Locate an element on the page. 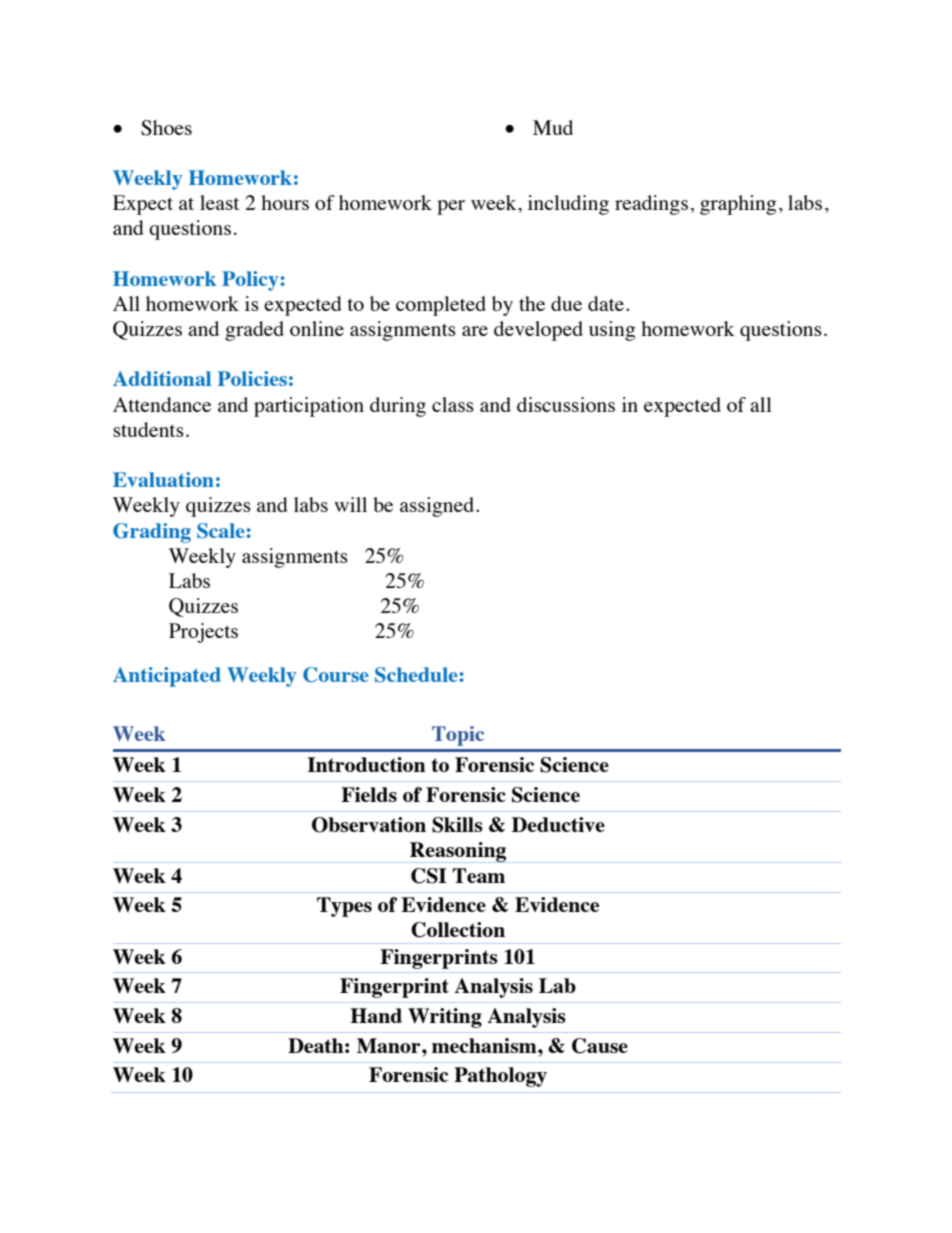 This image has height=1233, width=952. Types is located at coordinates (344, 907).
